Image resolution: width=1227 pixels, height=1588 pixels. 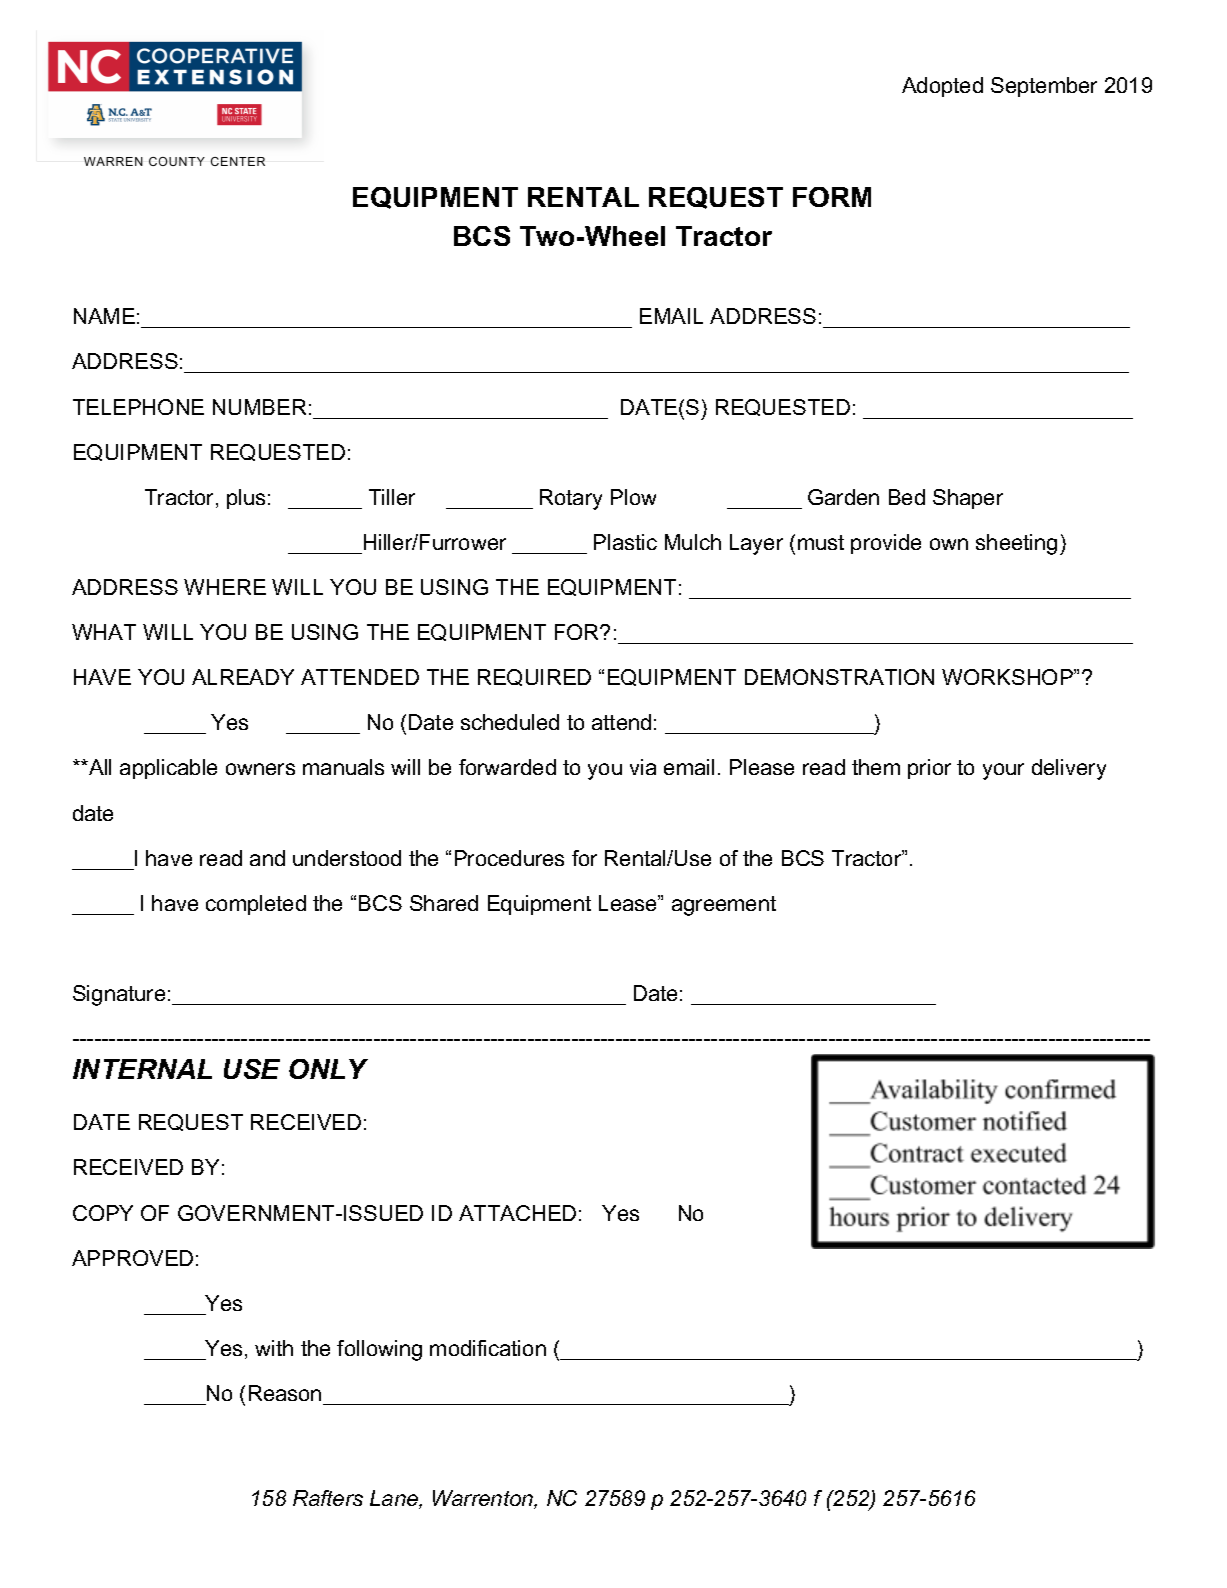 I want to click on ATTACHED, so click(x=517, y=1213).
